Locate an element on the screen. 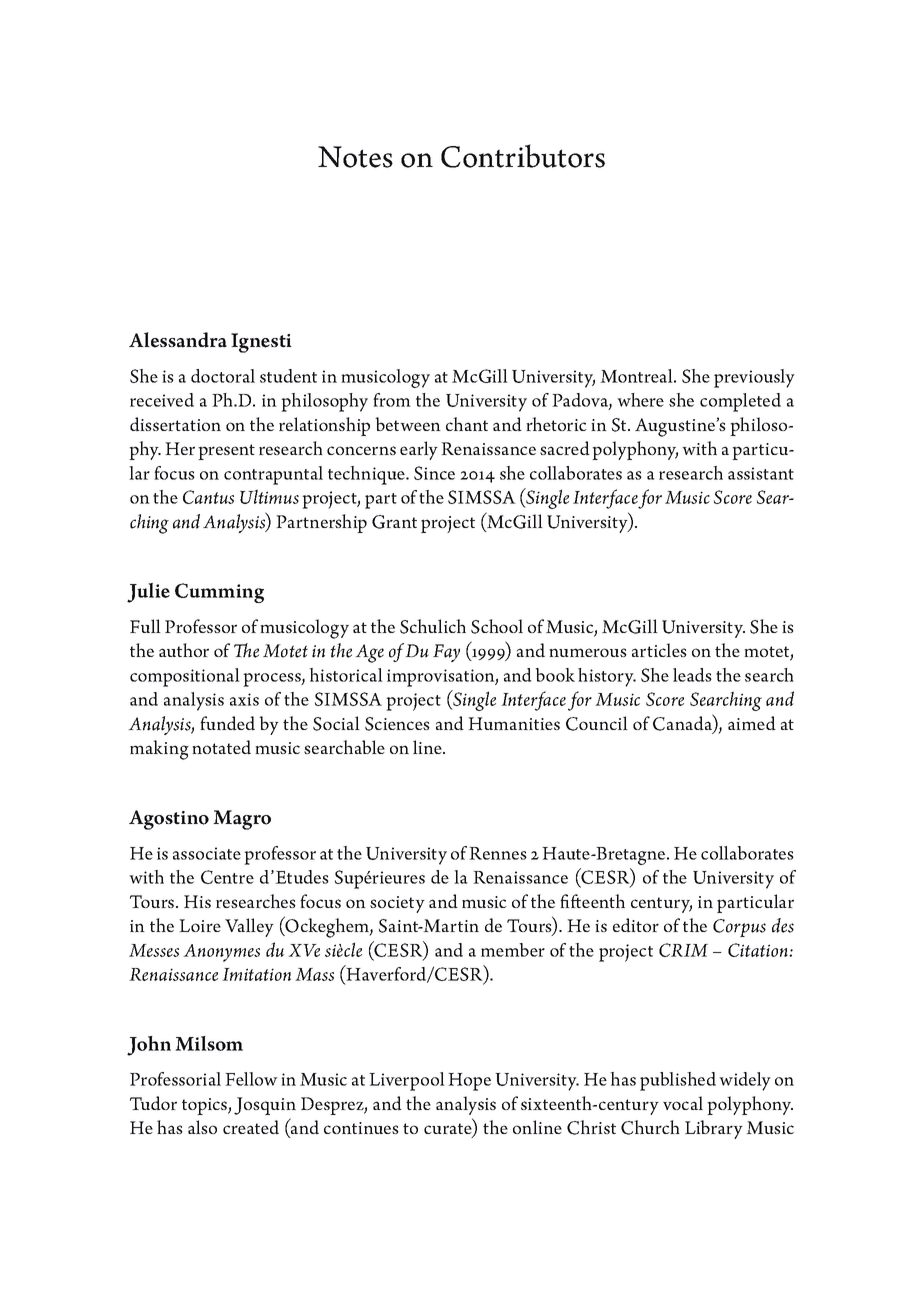 Image resolution: width=924 pixels, height=1308 pixels. Cumming is located at coordinates (219, 593).
